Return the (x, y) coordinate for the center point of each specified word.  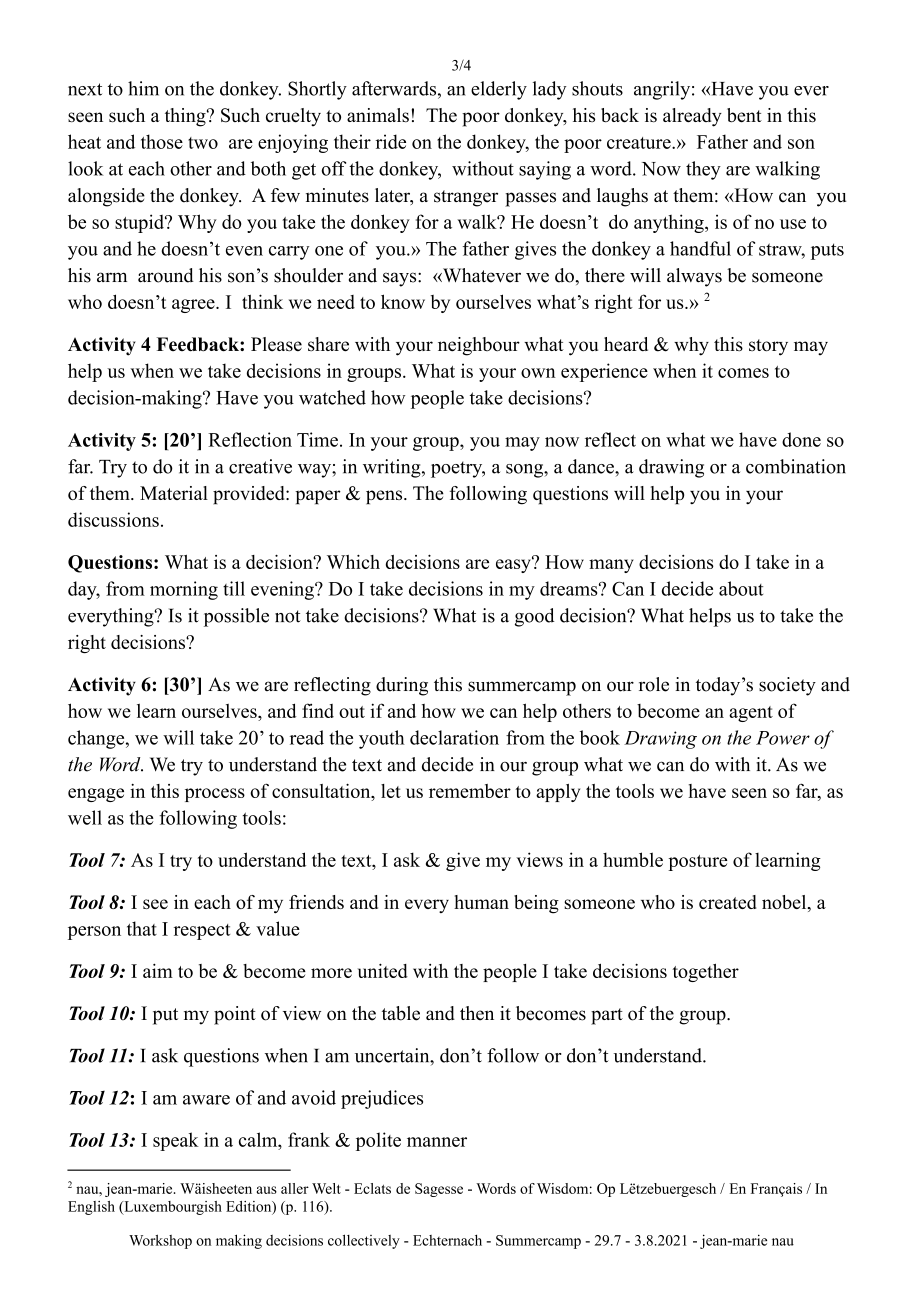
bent (744, 115)
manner (437, 1142)
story (768, 347)
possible (236, 617)
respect (202, 932)
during (402, 686)
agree (194, 306)
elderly (499, 90)
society (787, 686)
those (162, 141)
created (727, 902)
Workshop (160, 1241)
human (481, 902)
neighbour (479, 346)
